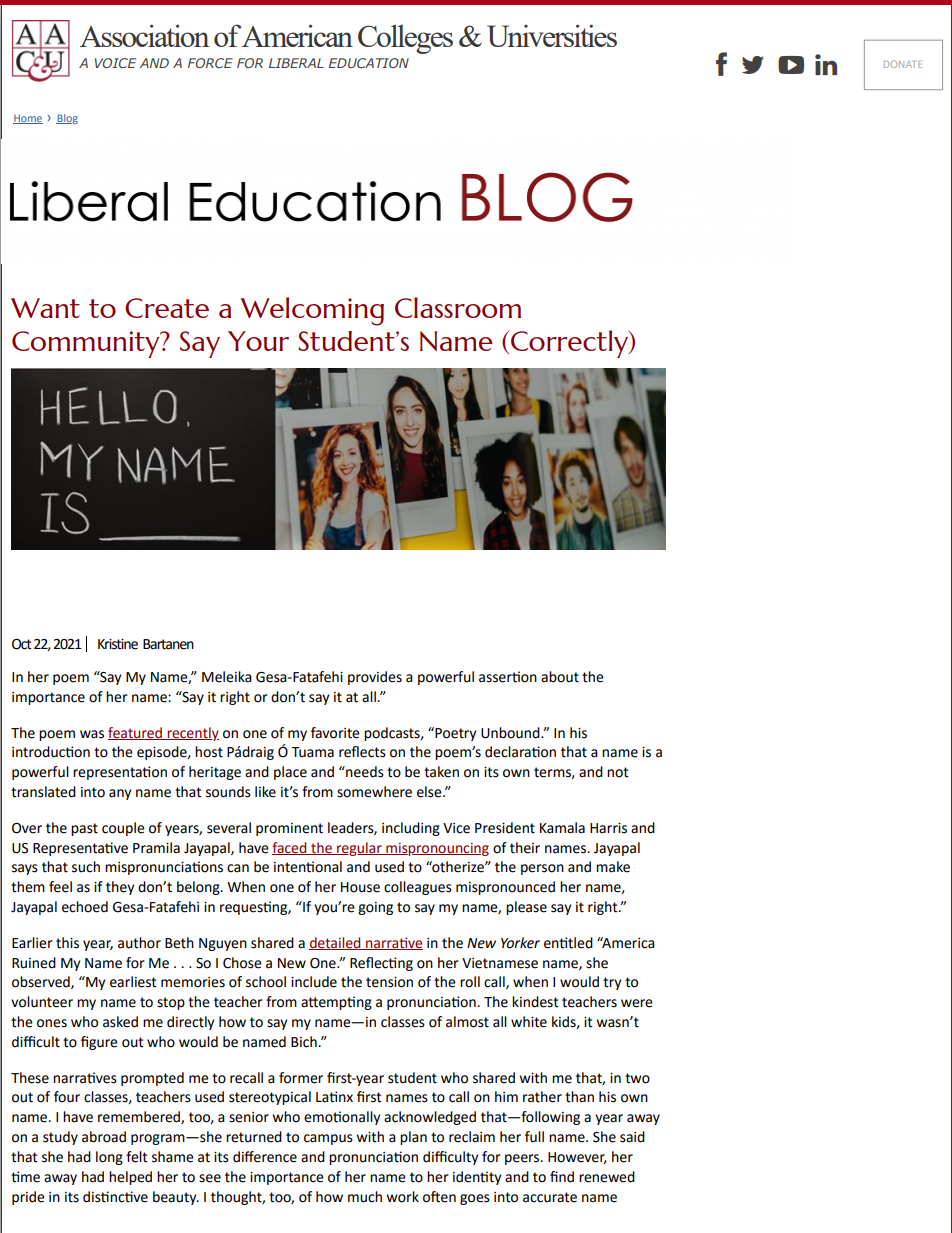 Image resolution: width=952 pixels, height=1233 pixels. What do you see at coordinates (137, 1157) in the image?
I see `felt` at bounding box center [137, 1157].
